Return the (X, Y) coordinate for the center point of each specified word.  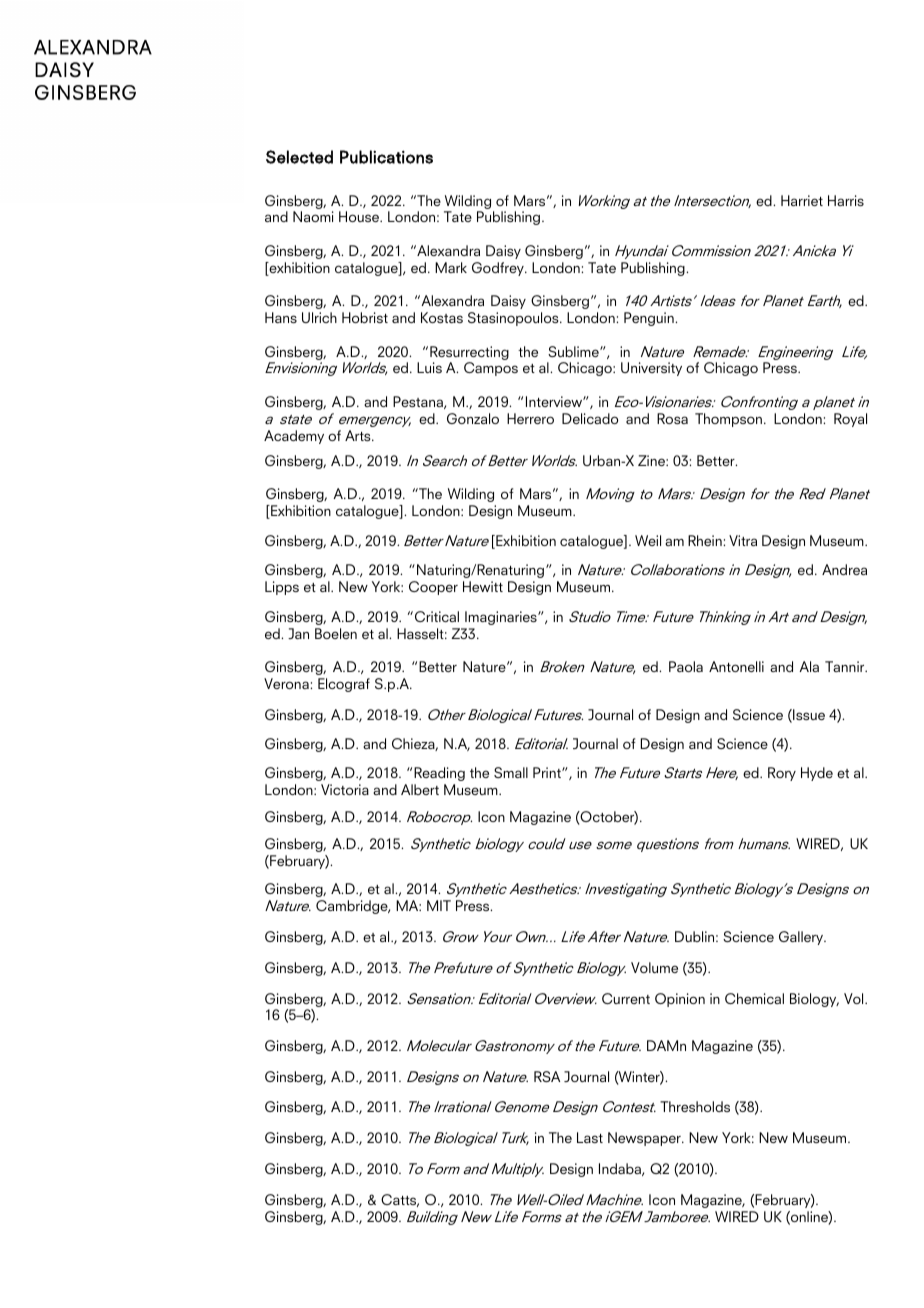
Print (548, 772)
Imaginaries (502, 618)
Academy (294, 437)
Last (590, 1137)
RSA (547, 1076)
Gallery (802, 938)
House (360, 216)
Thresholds (695, 1106)
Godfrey (499, 269)
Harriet (802, 200)
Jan (298, 633)
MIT (439, 905)
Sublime (574, 351)
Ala (809, 666)
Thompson (728, 420)
